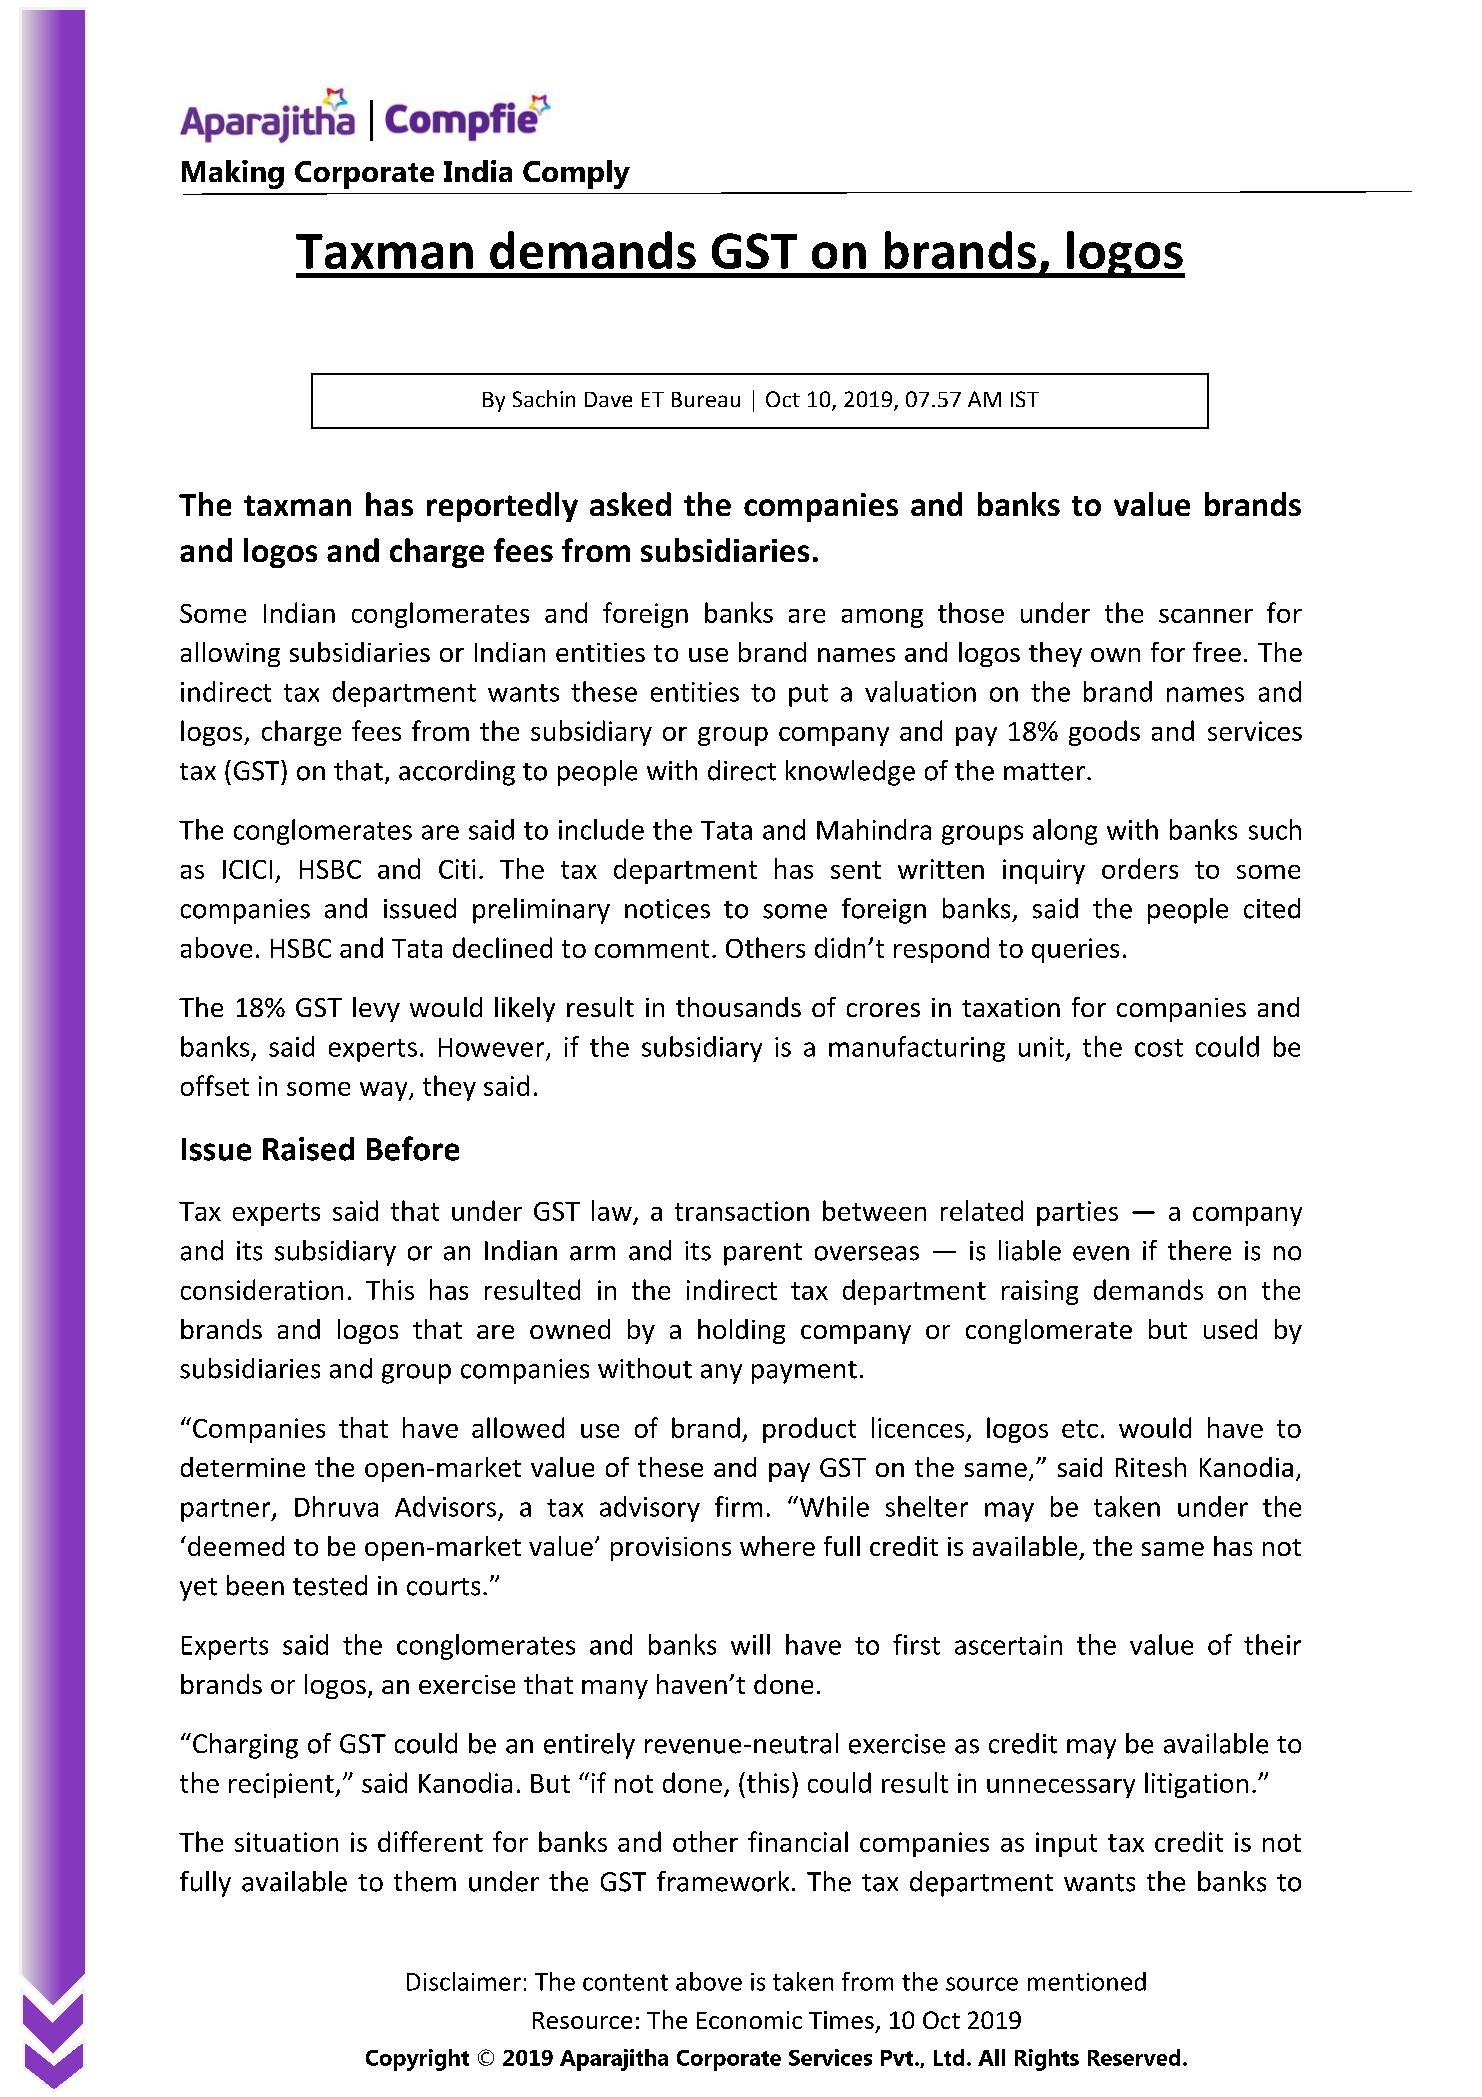  Describe the element at coordinates (1025, 399) in the image. I see `IST` at that location.
